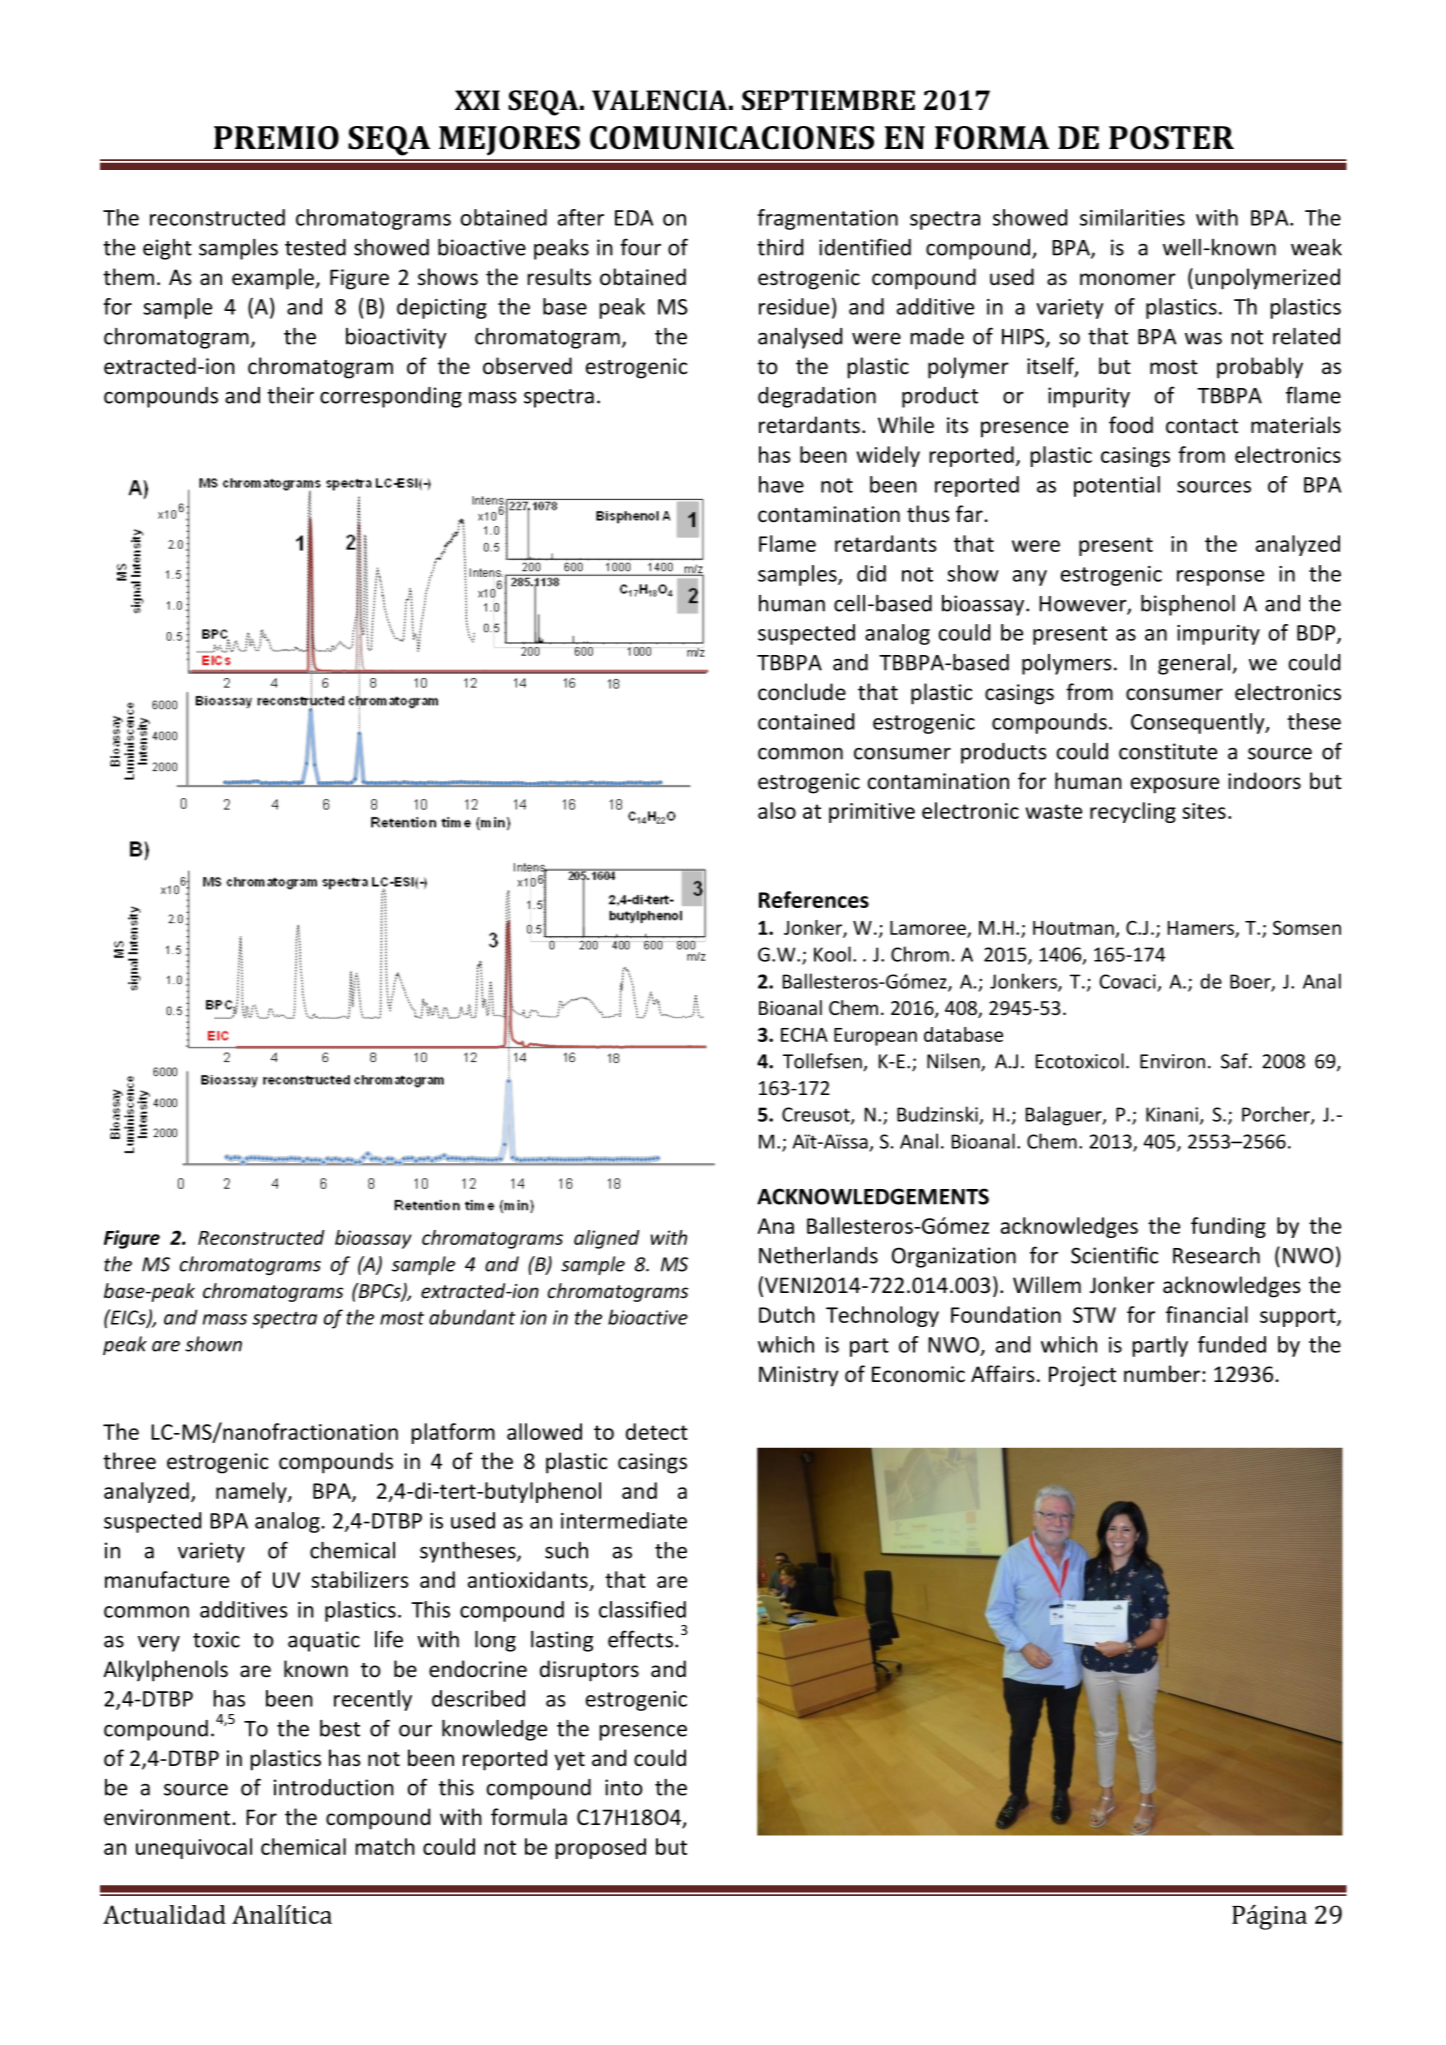  What do you see at coordinates (1171, 138) in the document?
I see `POSTER` at bounding box center [1171, 138].
